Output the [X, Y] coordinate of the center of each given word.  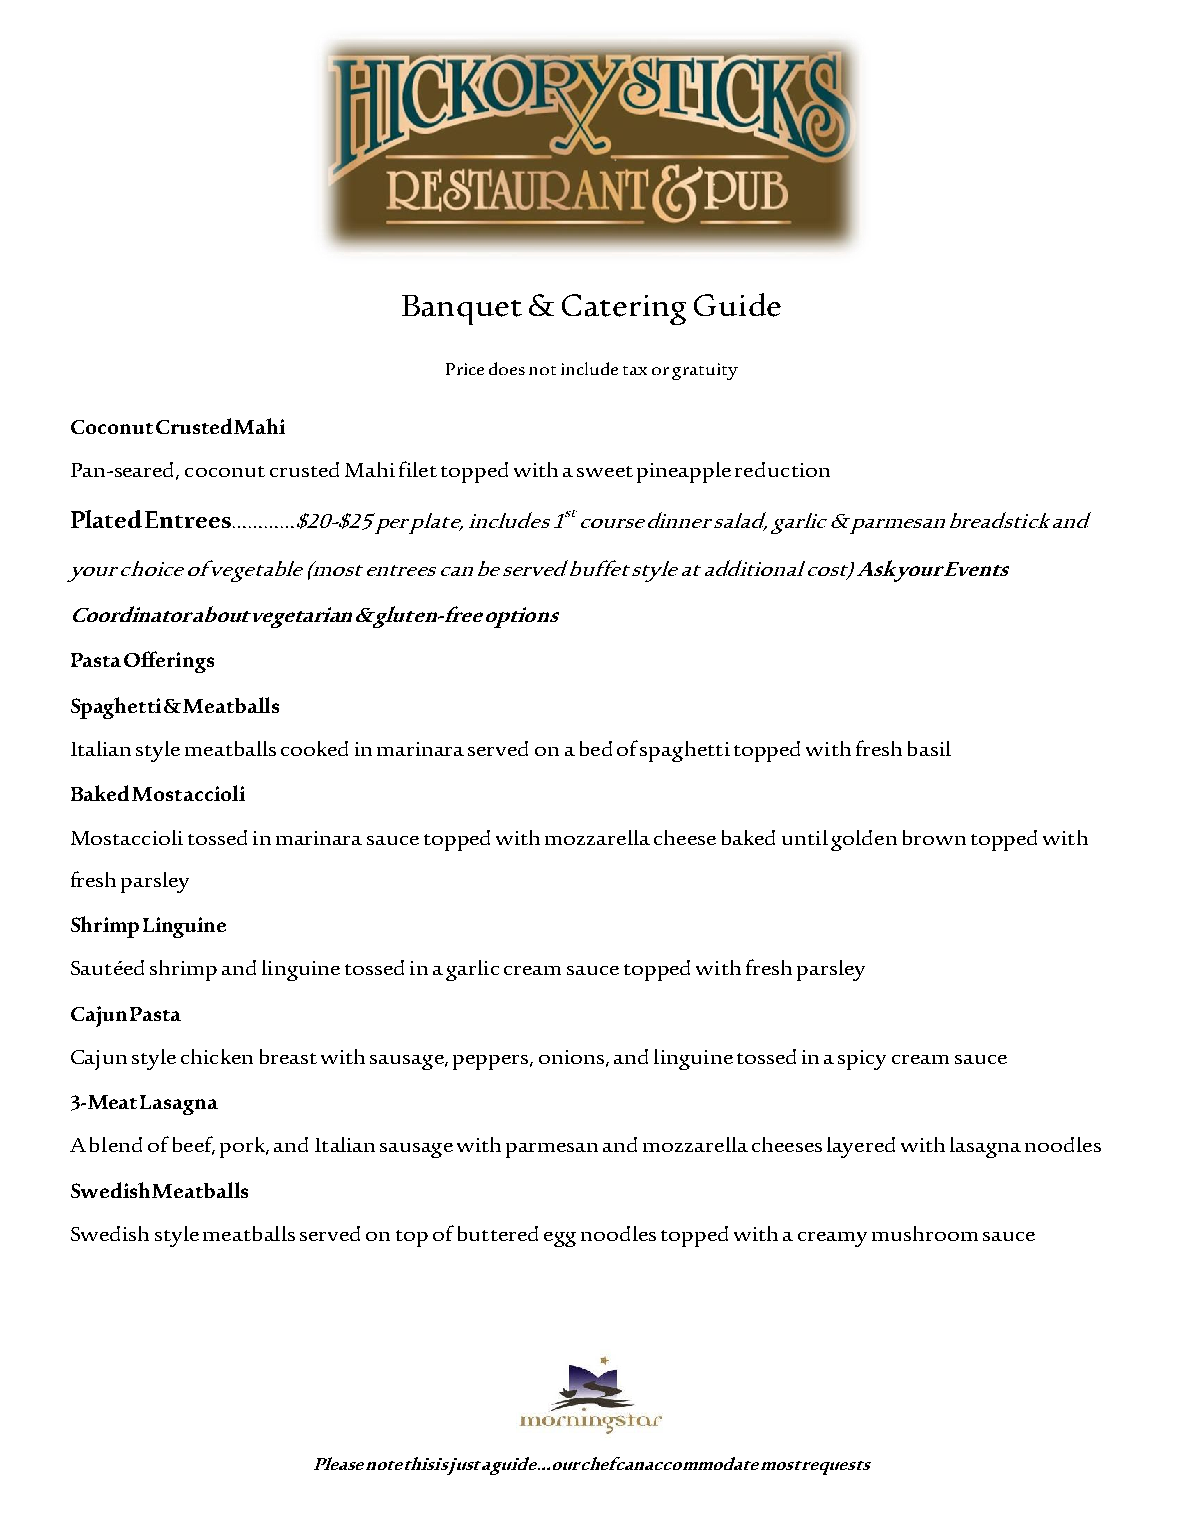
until [805, 837]
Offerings [169, 662]
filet [418, 469]
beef [194, 1145]
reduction [782, 469]
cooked [314, 748]
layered [861, 1147]
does [507, 368]
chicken [217, 1056]
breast [288, 1056]
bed [596, 748]
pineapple [684, 472]
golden [864, 840]
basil [929, 748]
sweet [605, 471]
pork [244, 1147]
